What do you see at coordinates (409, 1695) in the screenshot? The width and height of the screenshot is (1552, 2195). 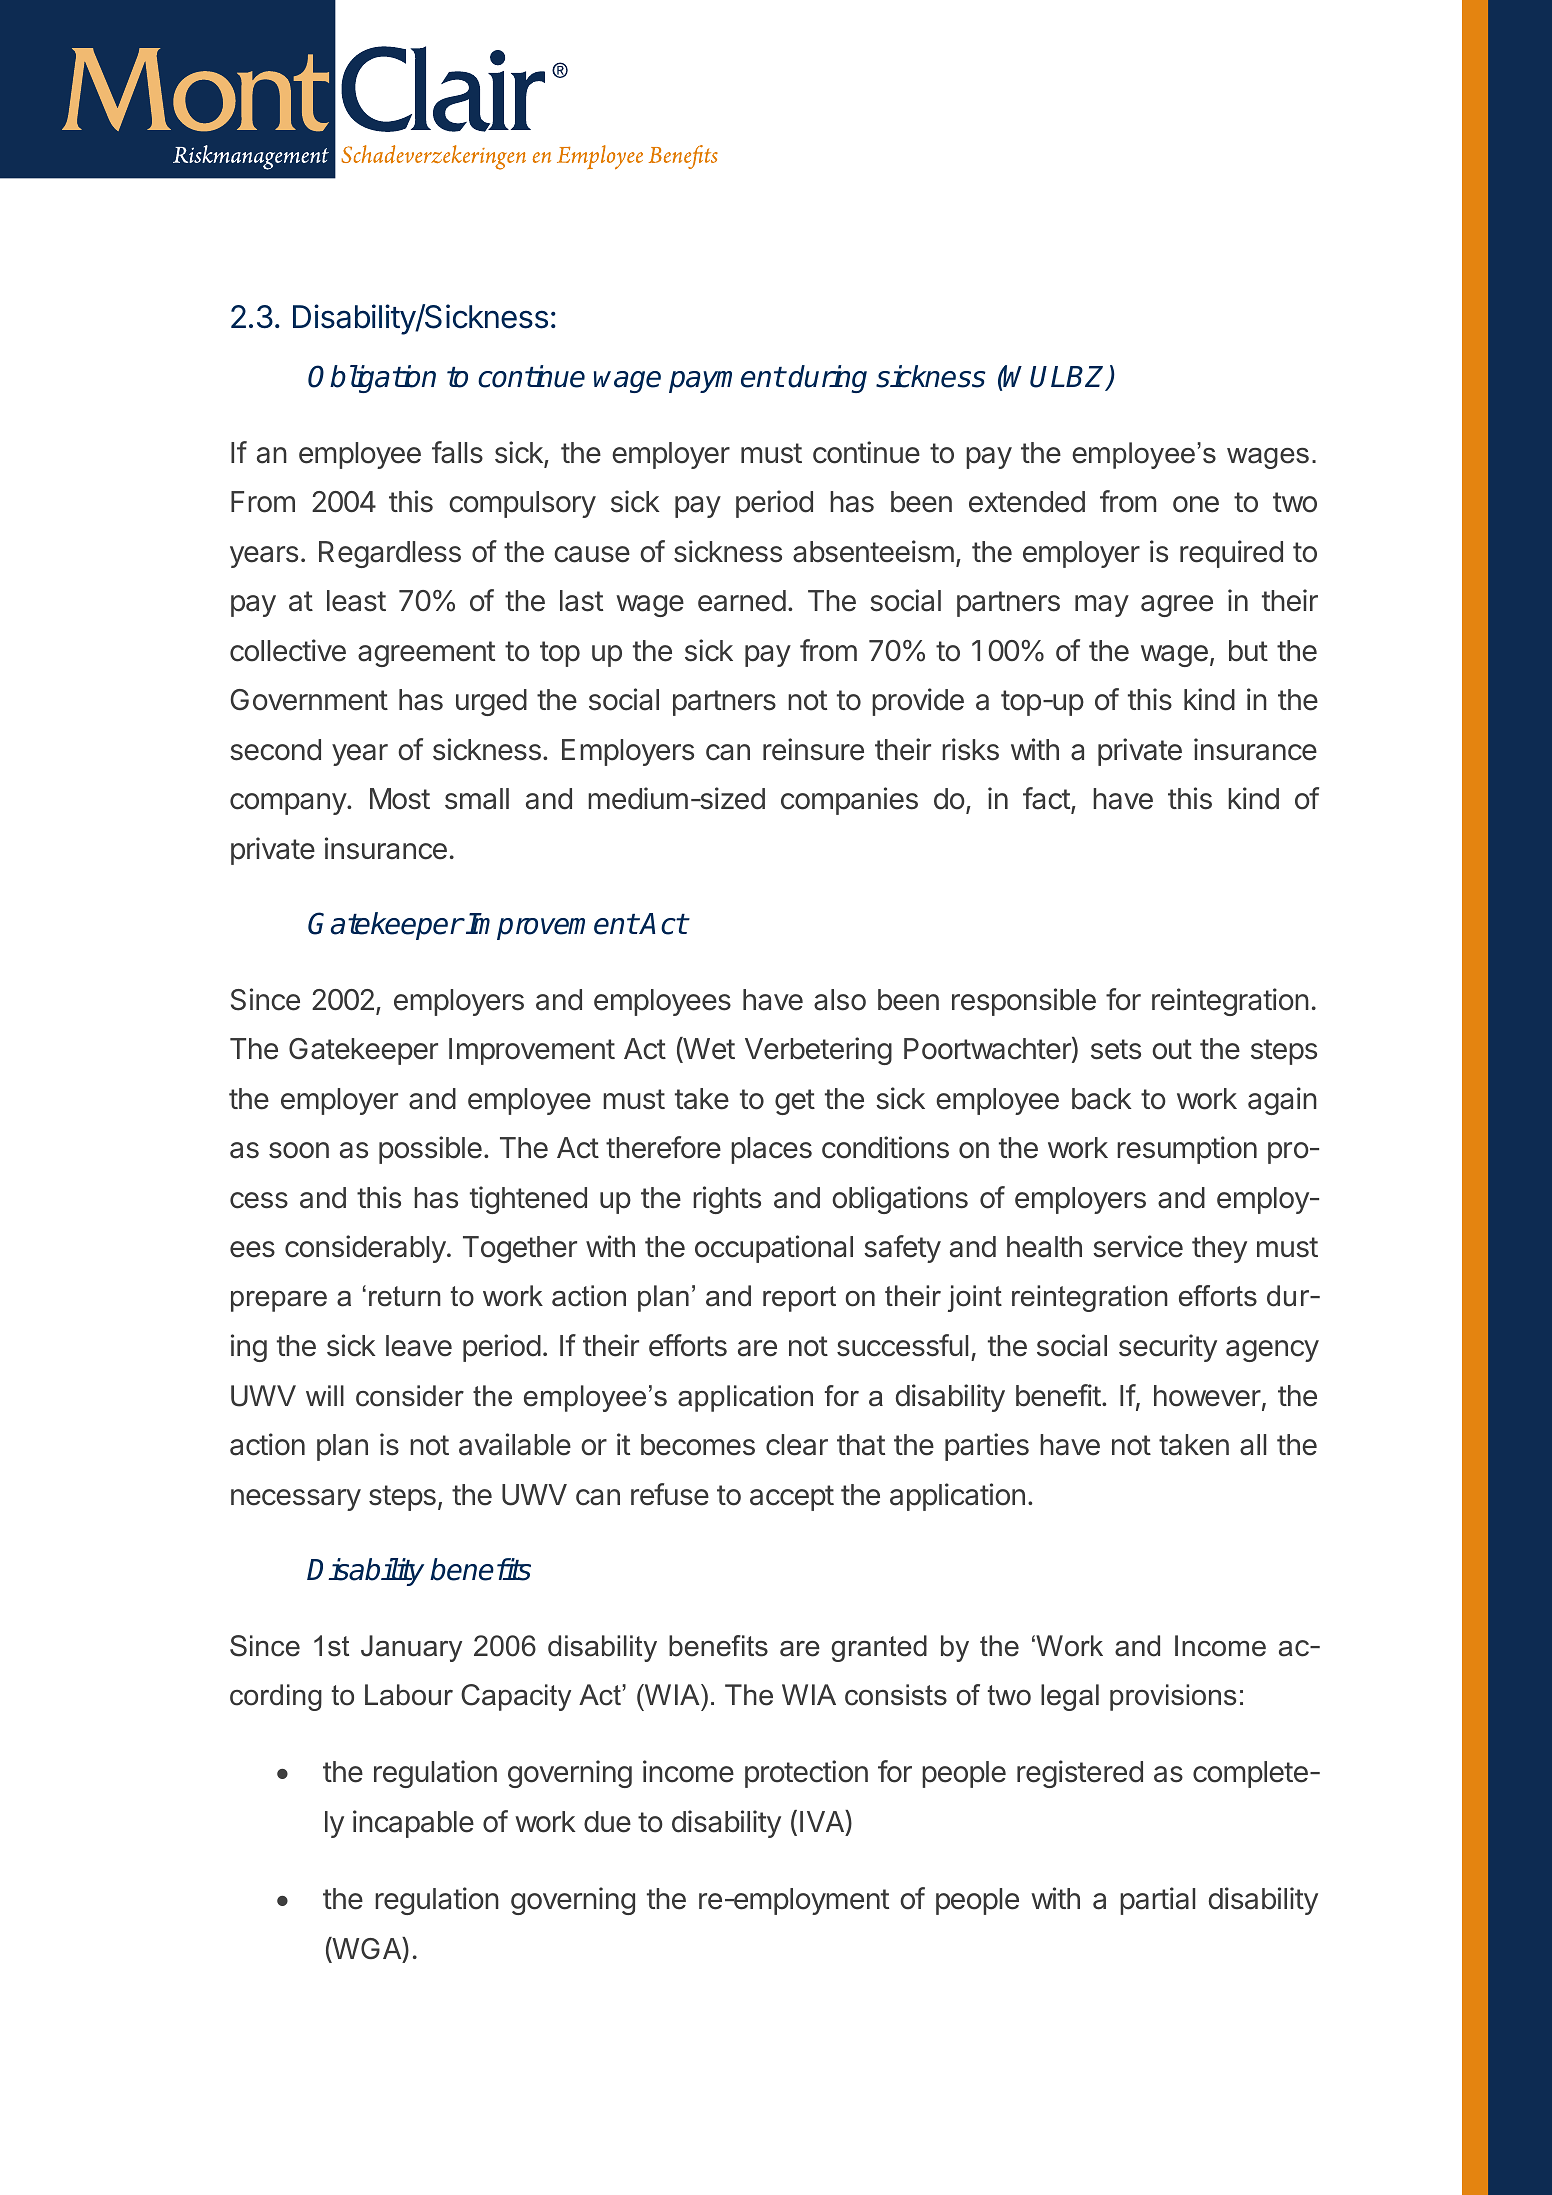 I see `Labour` at bounding box center [409, 1695].
